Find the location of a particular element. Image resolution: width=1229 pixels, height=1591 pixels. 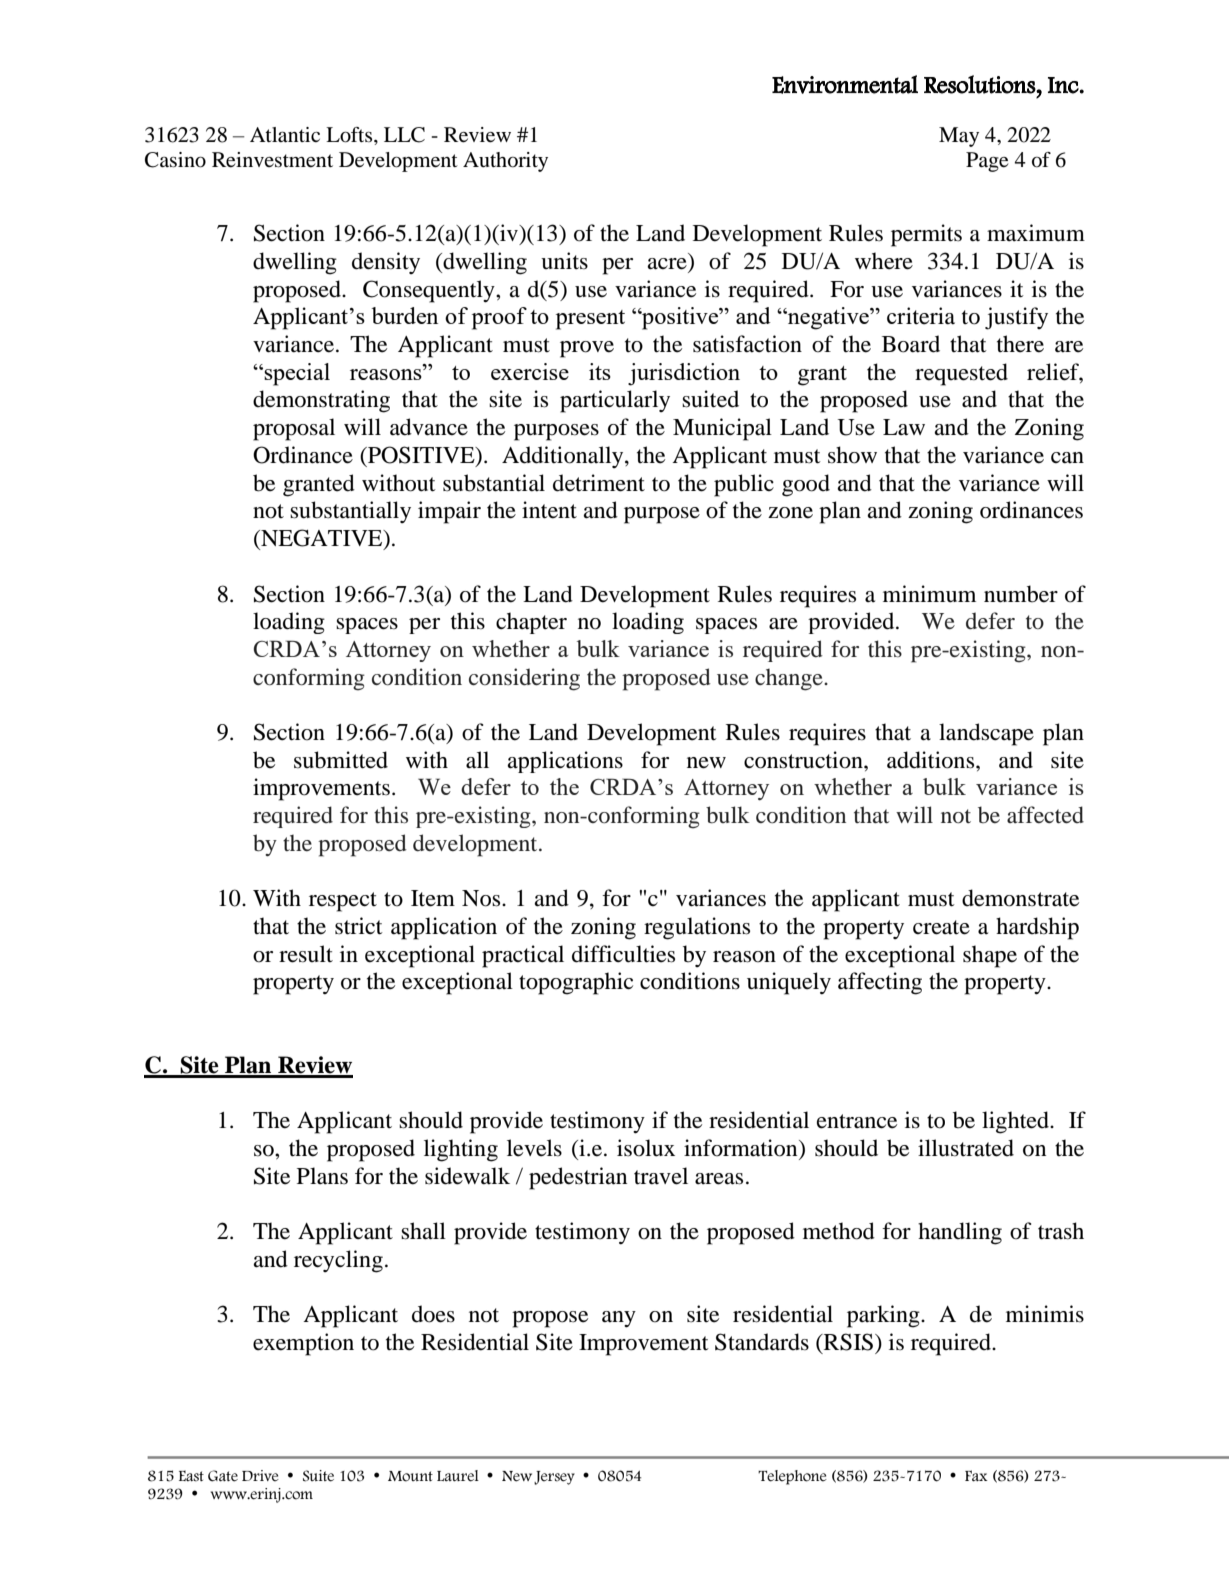

Jersey is located at coordinates (554, 1478).
